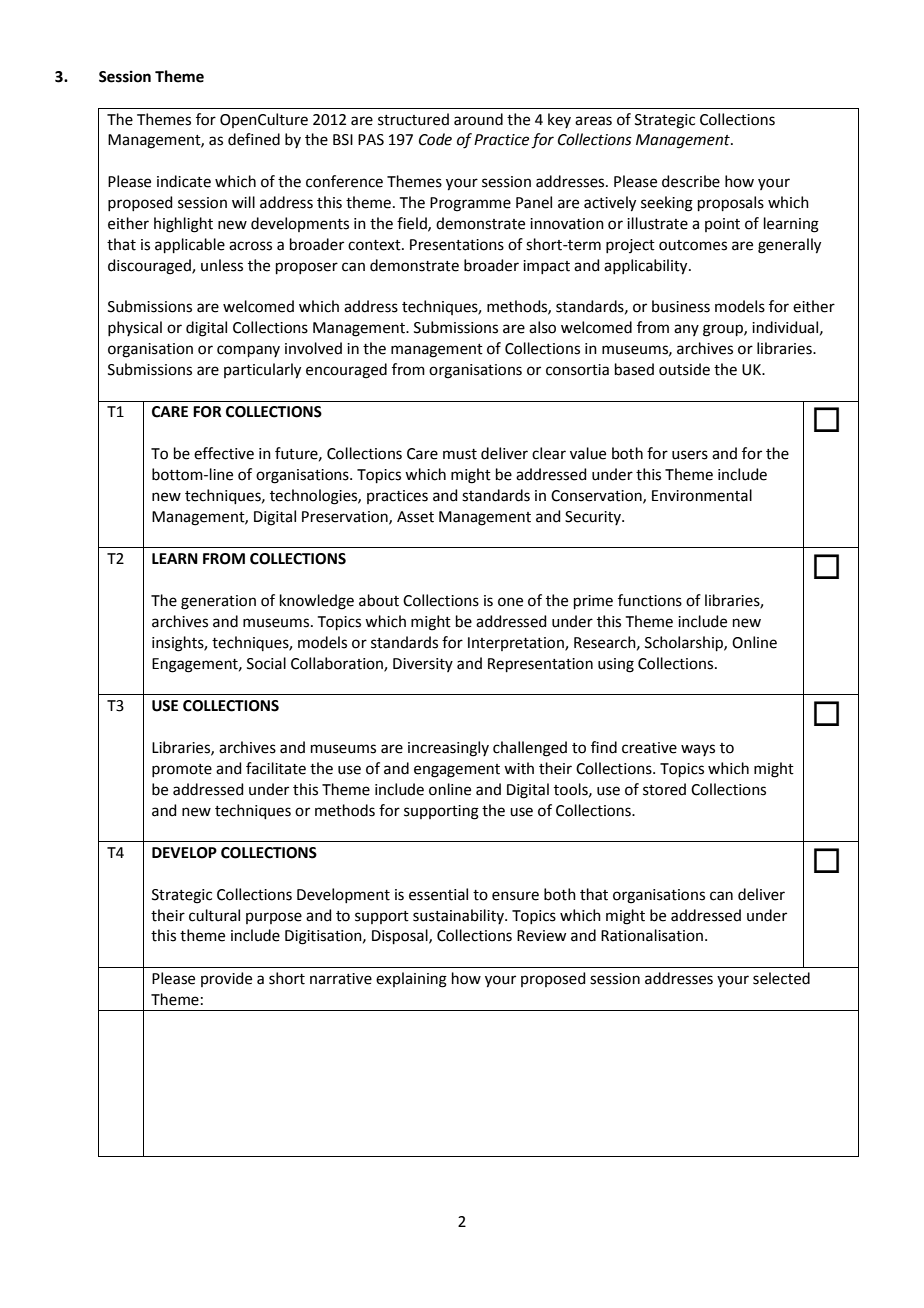 This screenshot has height=1308, width=924. Describe the element at coordinates (681, 306) in the screenshot. I see `business` at that location.
